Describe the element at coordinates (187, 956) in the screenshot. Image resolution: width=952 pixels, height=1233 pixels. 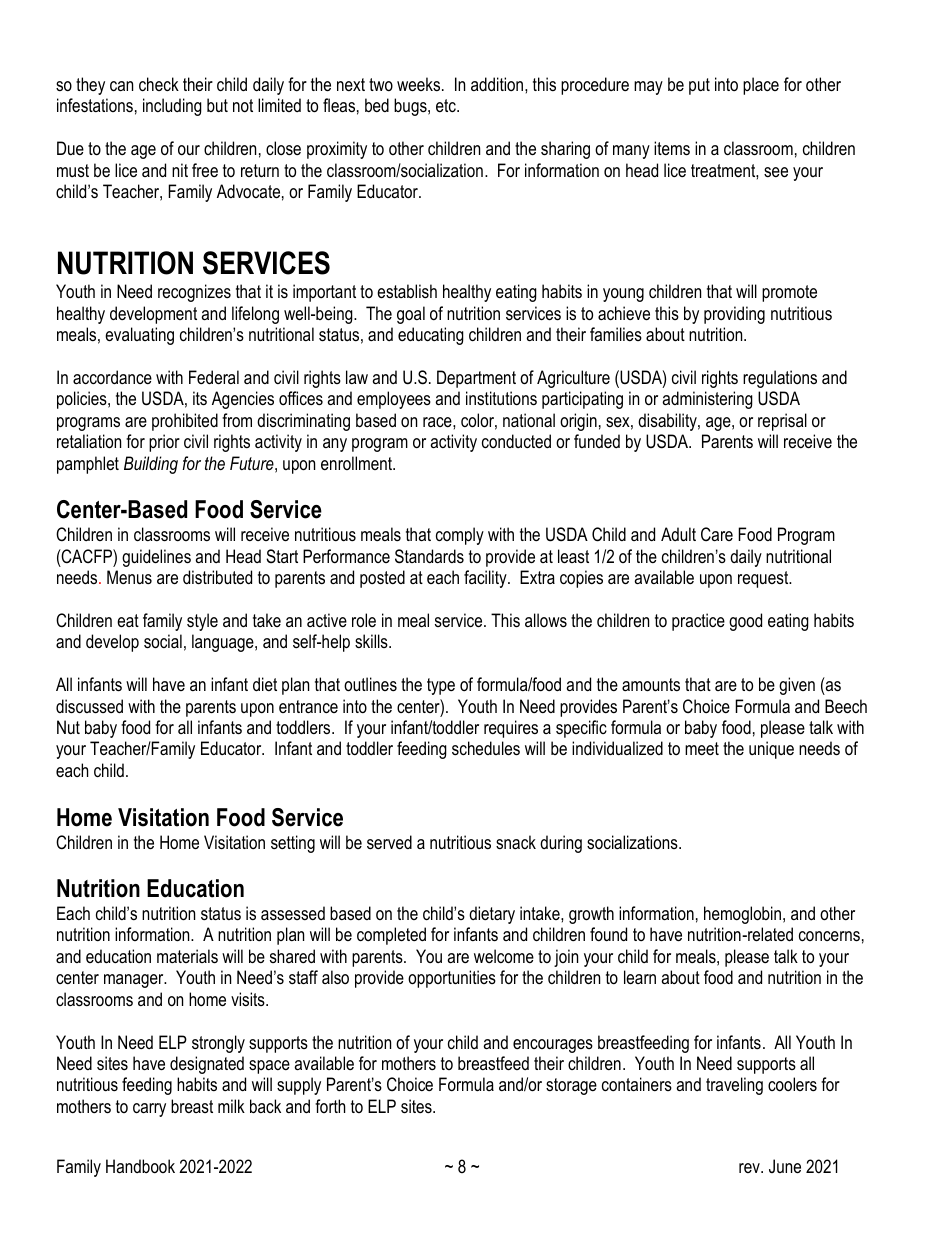
I see `materials` at that location.
